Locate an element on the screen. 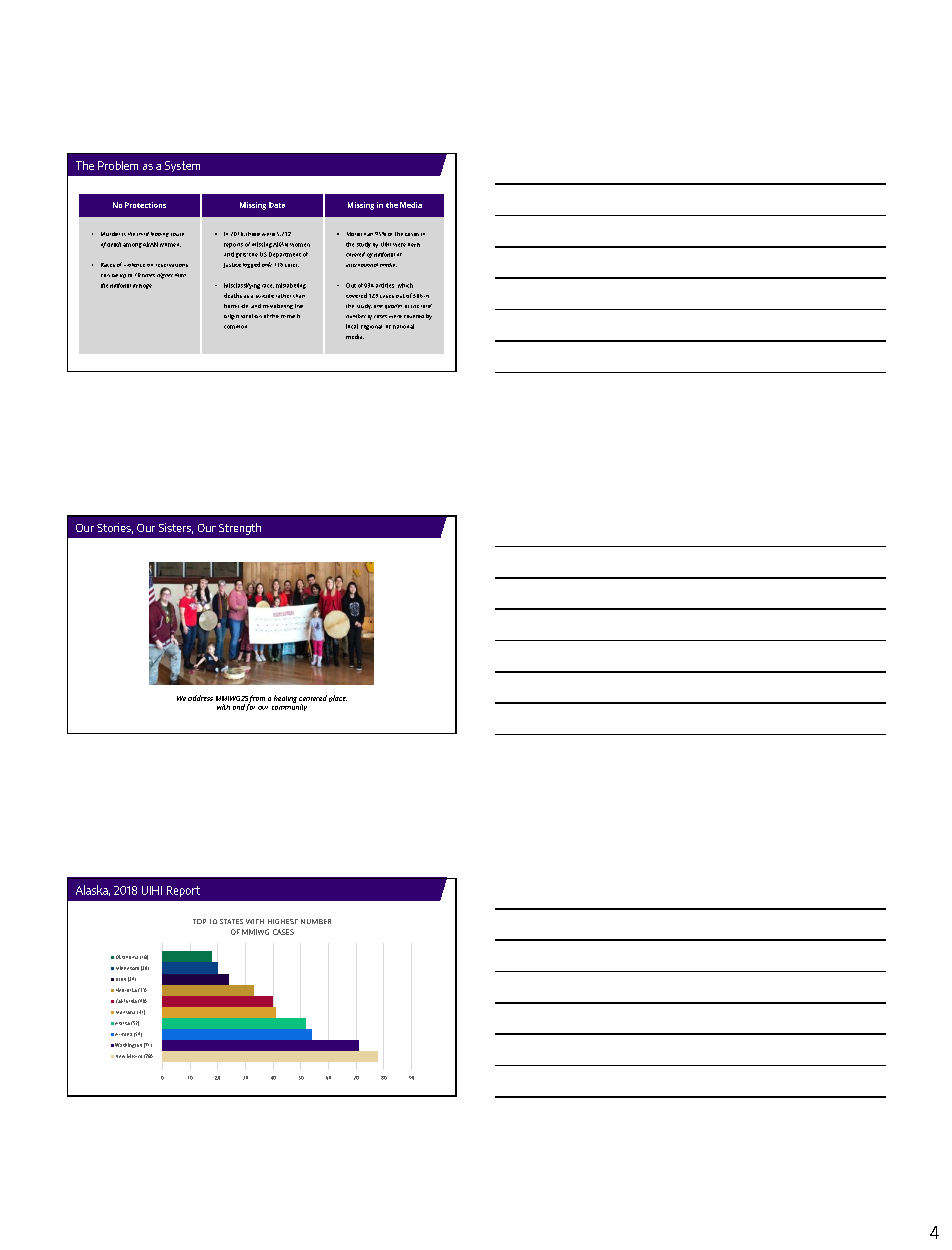 This screenshot has width=952, height=1250. TOP is located at coordinates (199, 921).
